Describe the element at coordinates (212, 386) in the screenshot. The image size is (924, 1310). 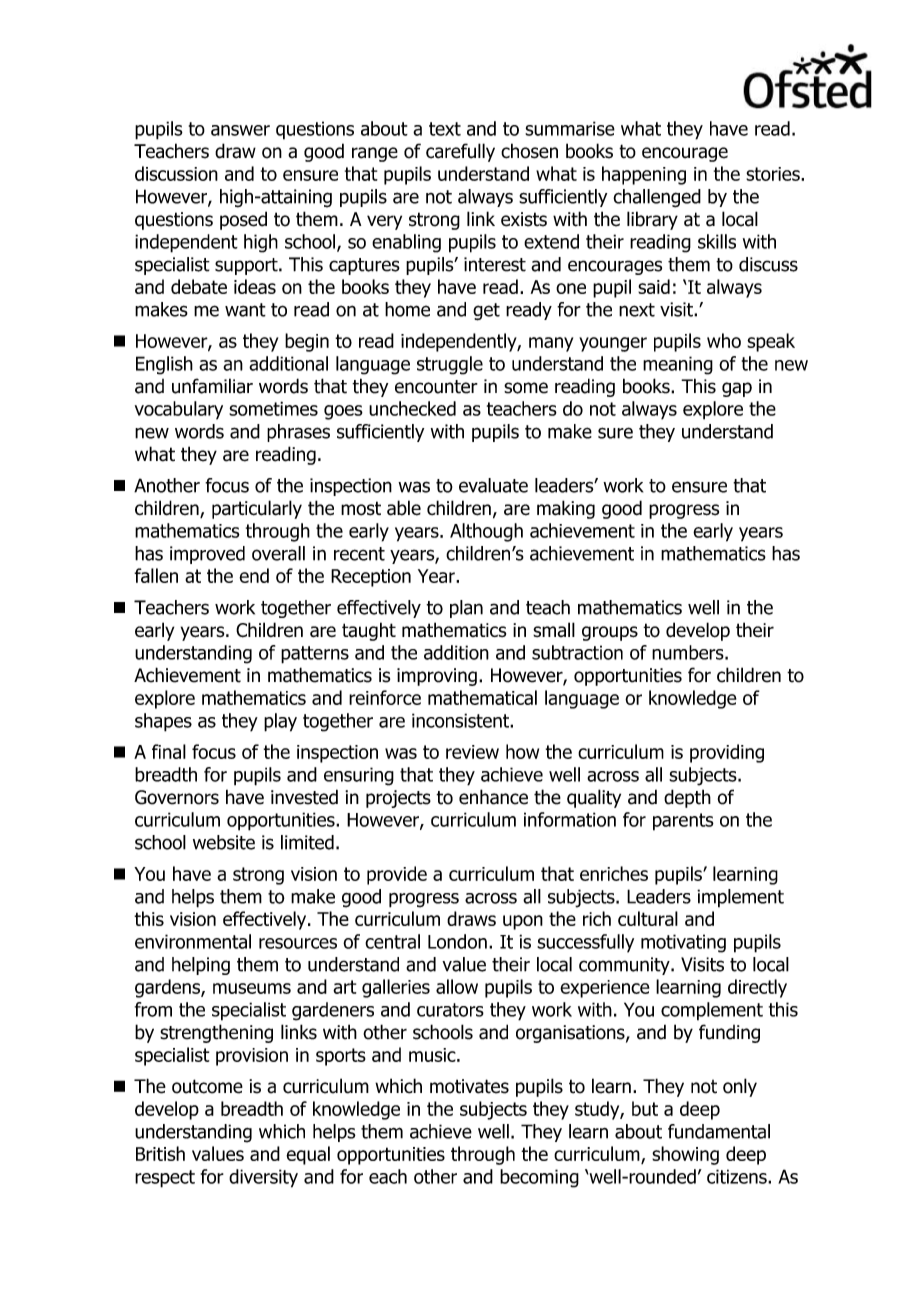
I see `unfamiliar` at that location.
